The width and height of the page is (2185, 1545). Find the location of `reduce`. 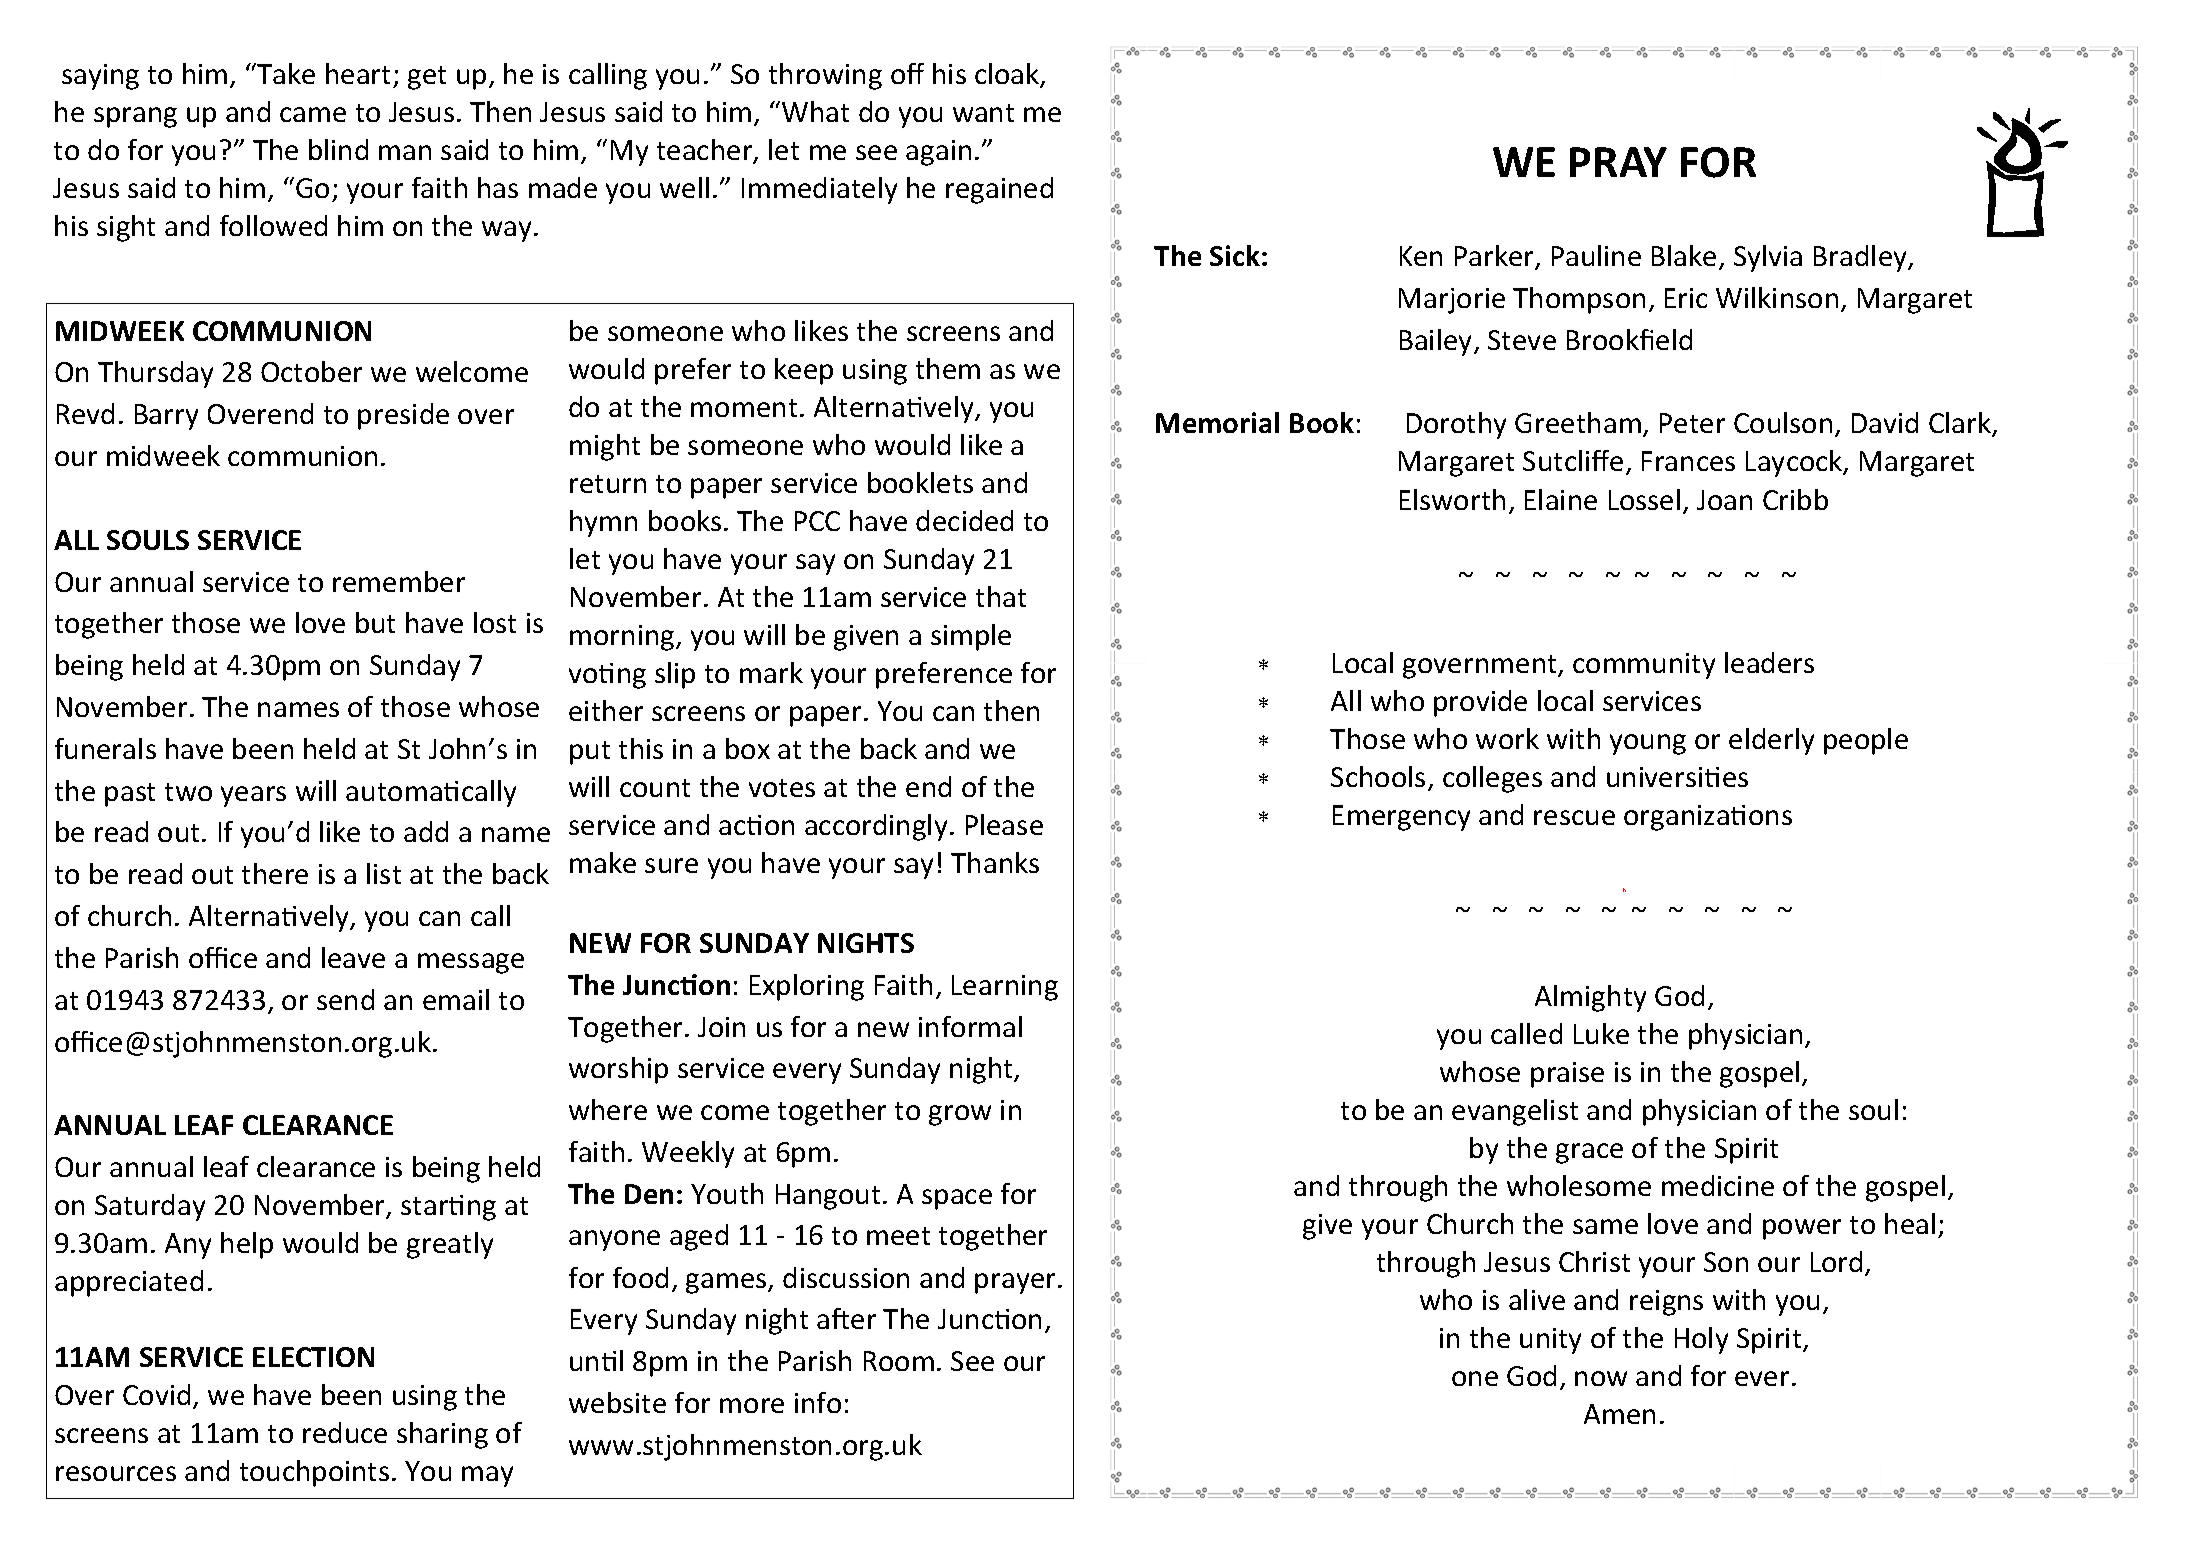

reduce is located at coordinates (345, 1432).
